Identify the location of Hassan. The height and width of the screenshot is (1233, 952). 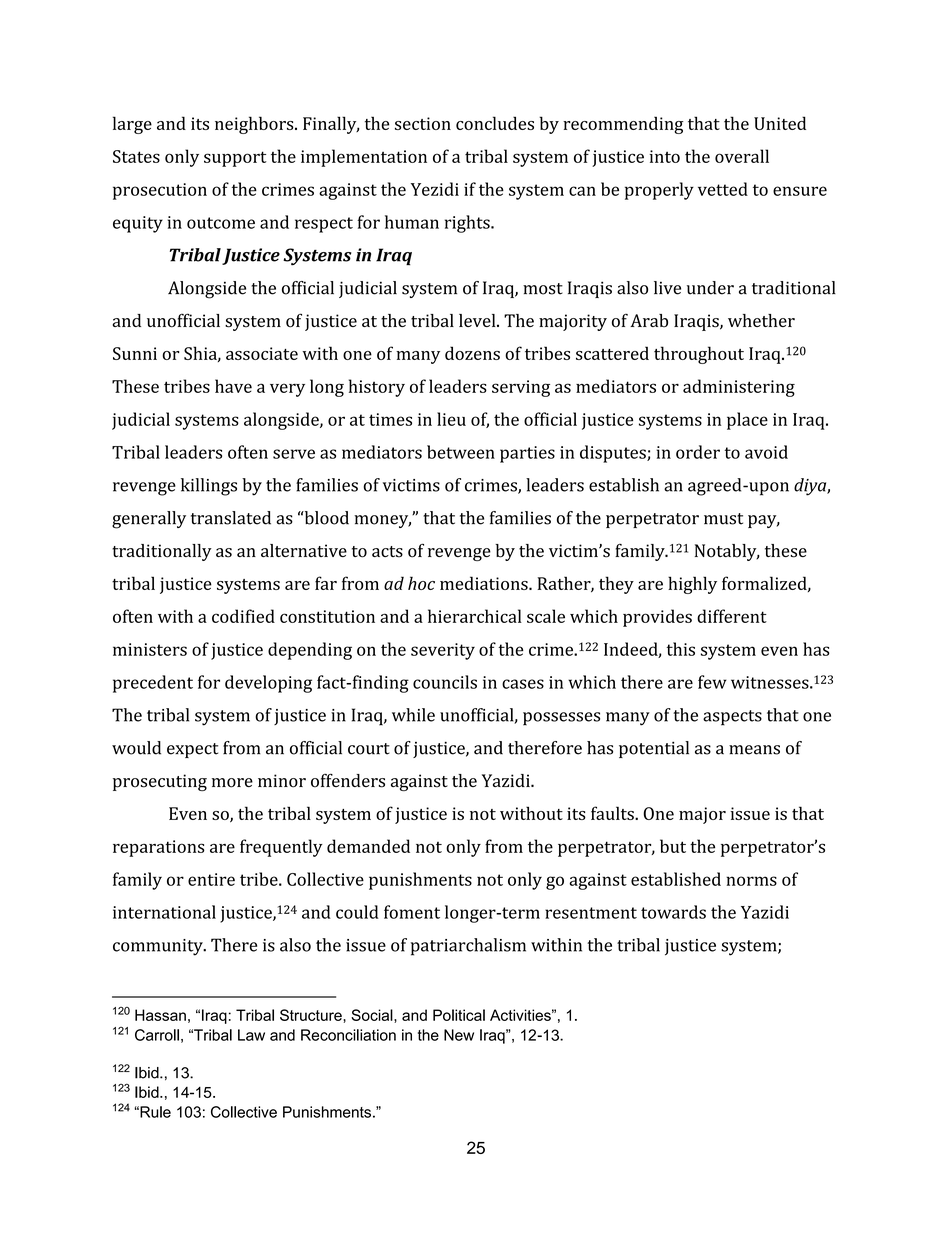
(160, 1015).
